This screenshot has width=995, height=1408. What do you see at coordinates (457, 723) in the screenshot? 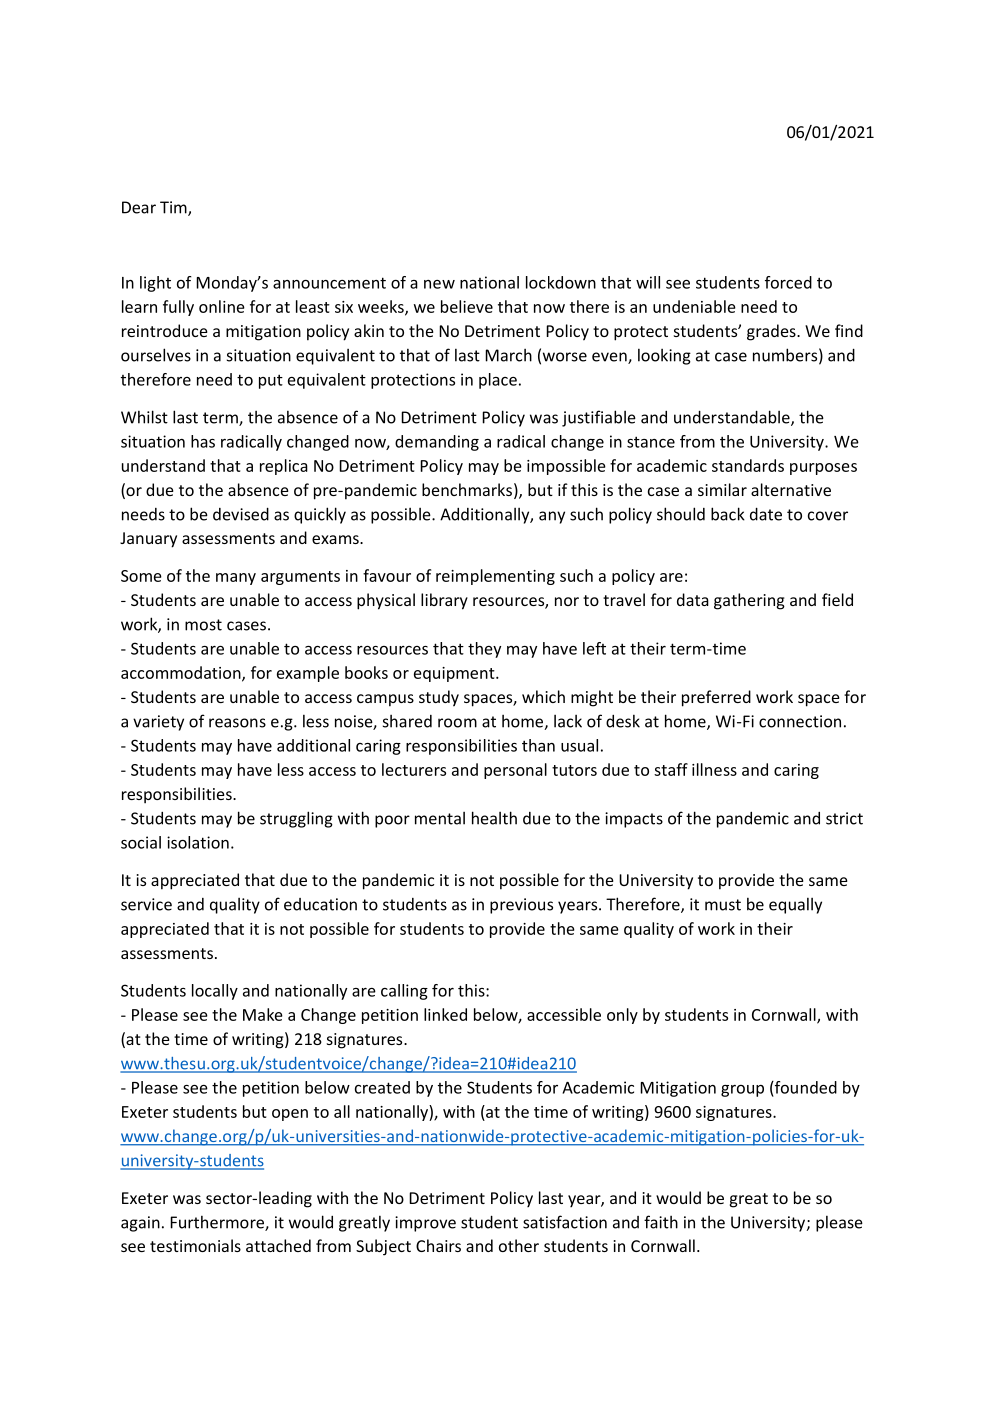
I see `room` at bounding box center [457, 723].
